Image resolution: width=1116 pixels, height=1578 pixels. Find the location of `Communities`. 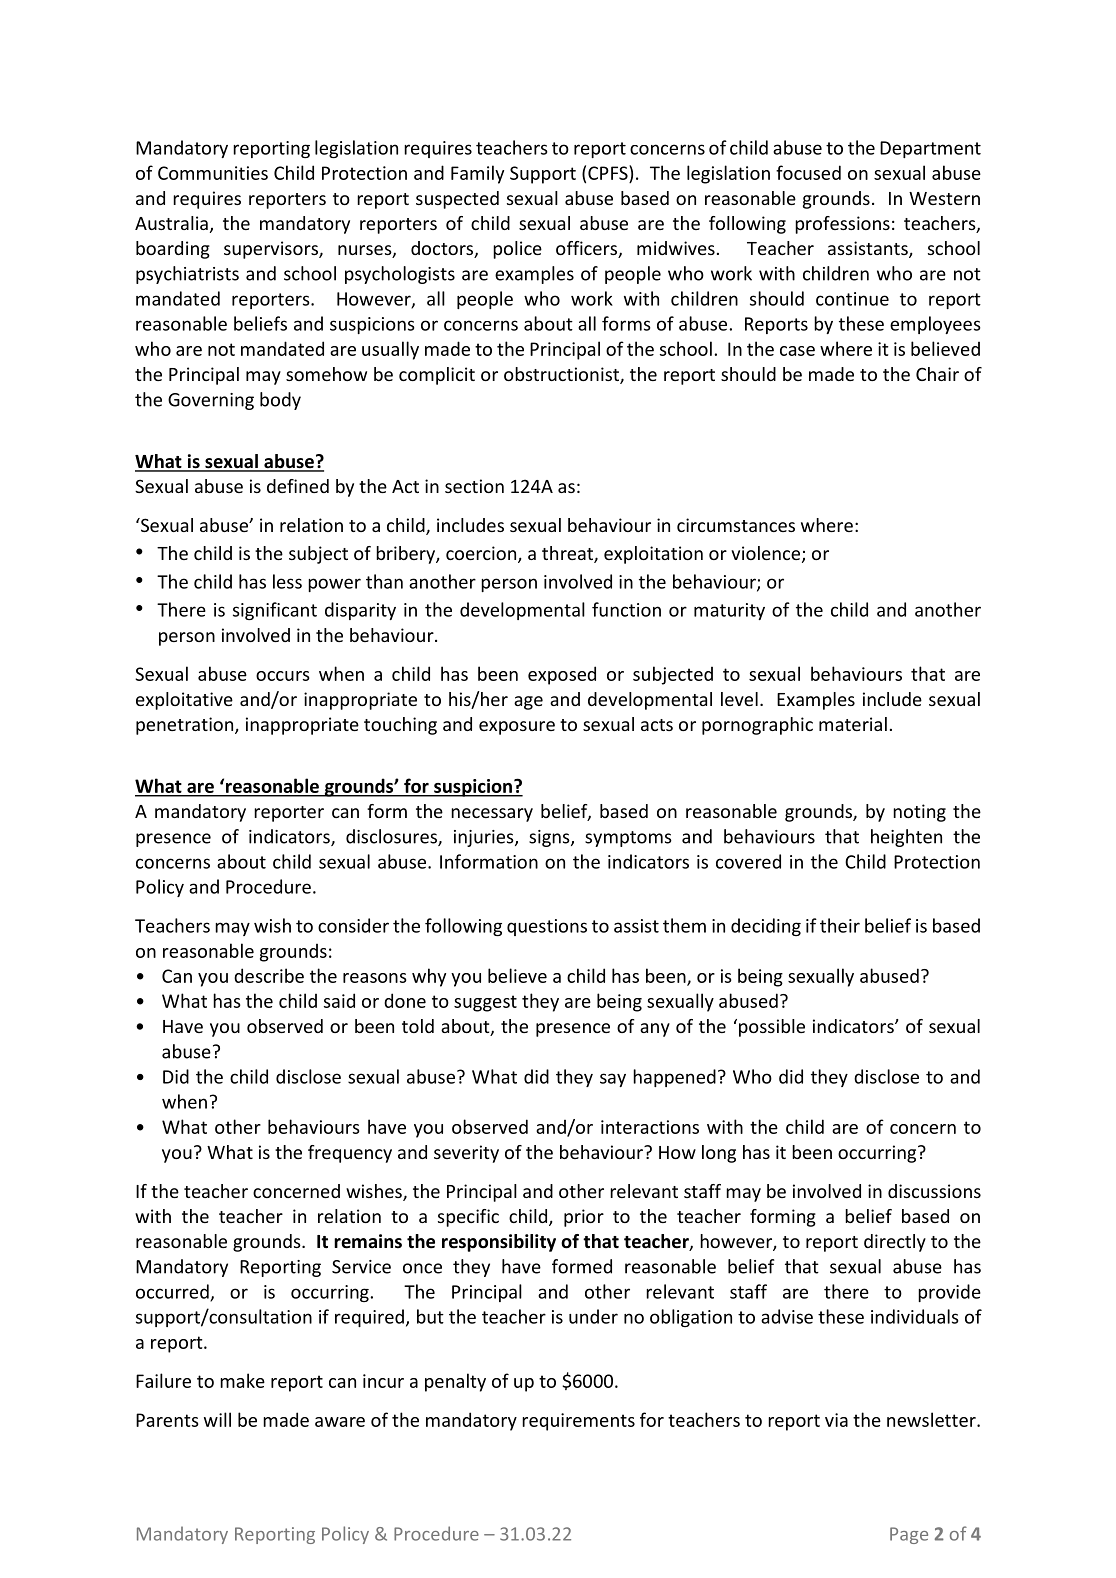

Communities is located at coordinates (213, 173).
